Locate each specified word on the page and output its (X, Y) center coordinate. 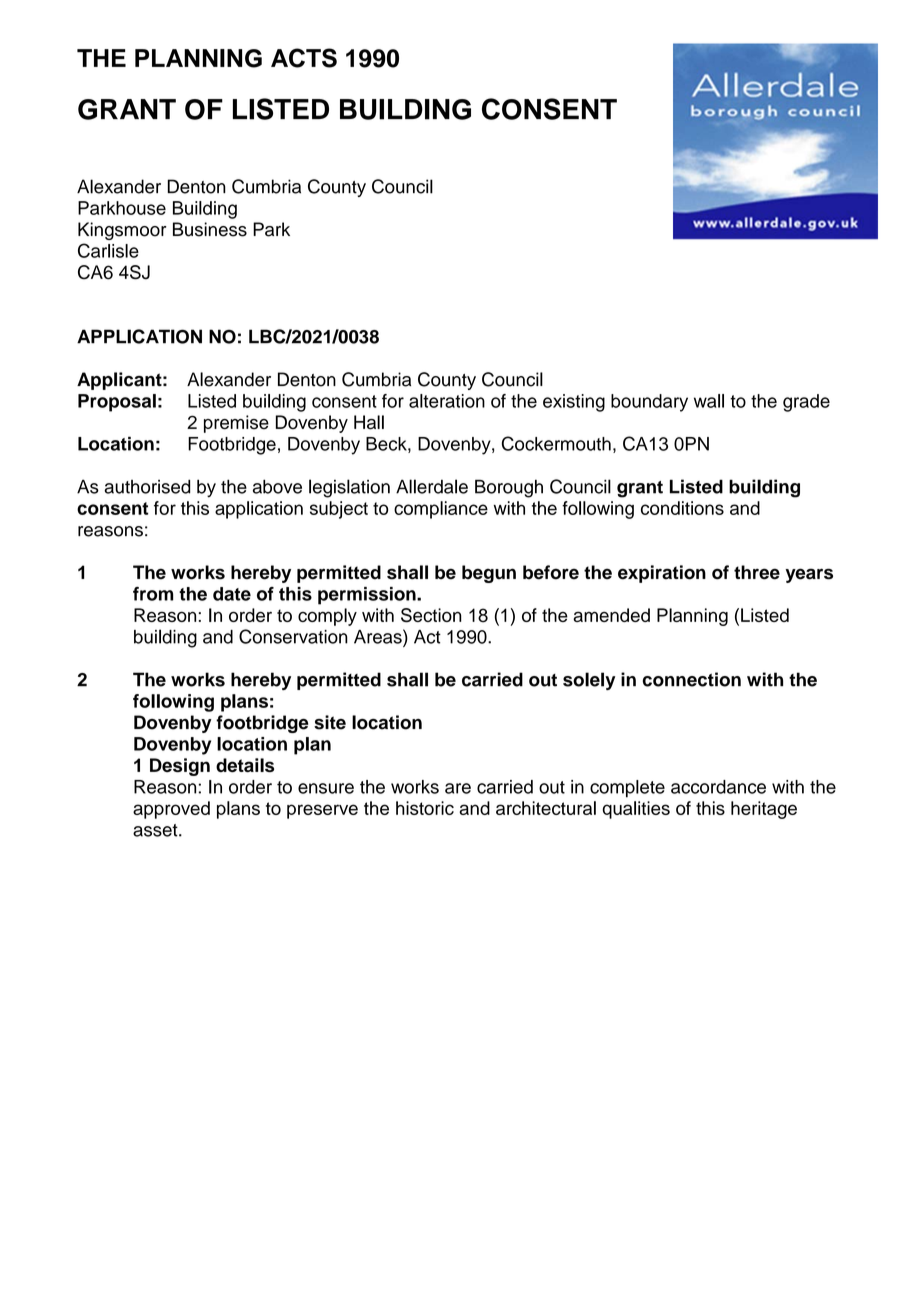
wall (709, 401)
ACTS (304, 58)
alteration (447, 401)
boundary (649, 403)
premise (236, 424)
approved (171, 810)
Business (210, 229)
